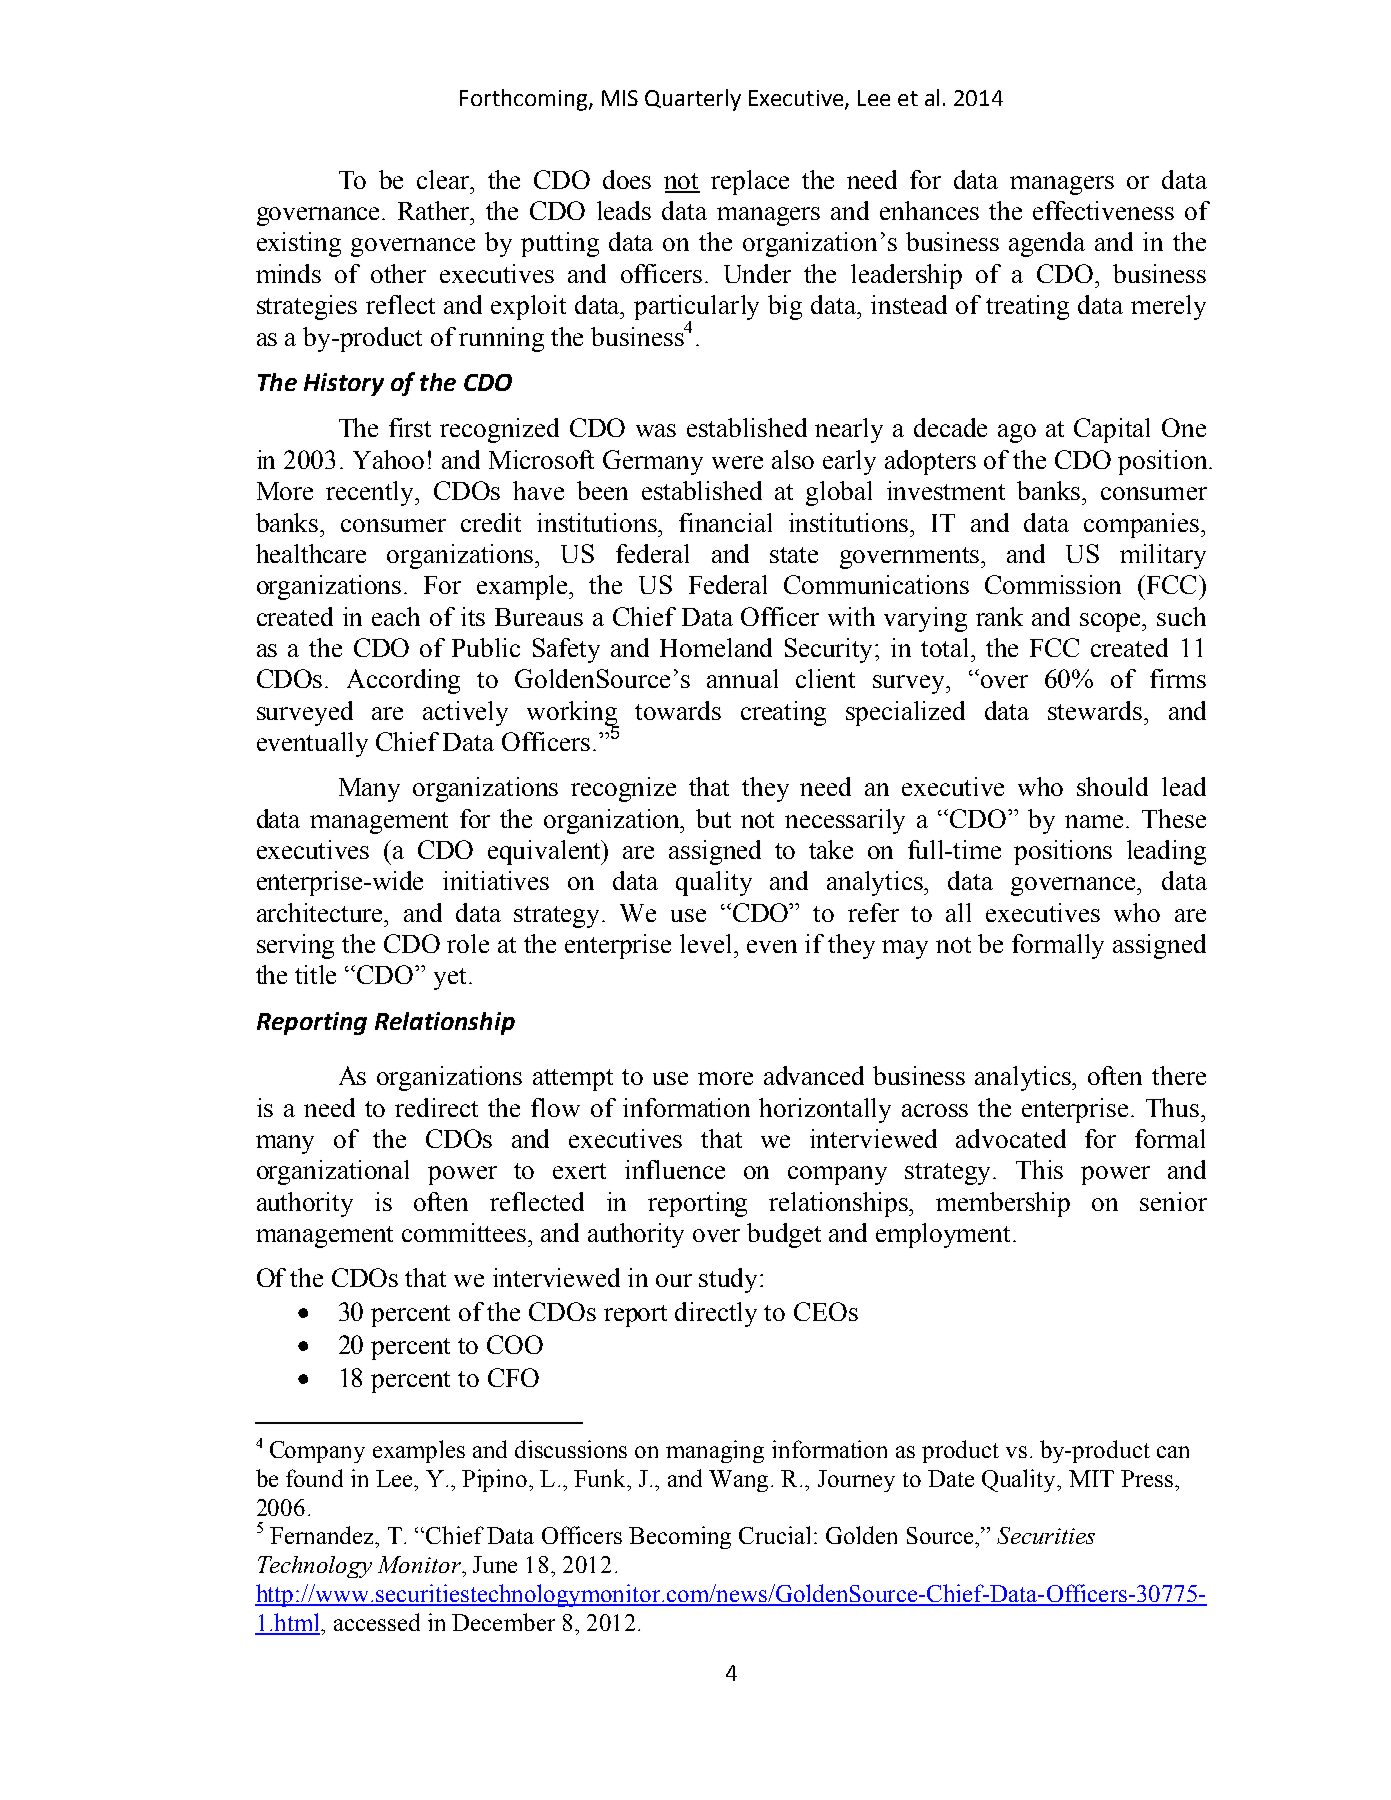 This screenshot has height=1800, width=1391. I want to click on influence, so click(675, 1169).
